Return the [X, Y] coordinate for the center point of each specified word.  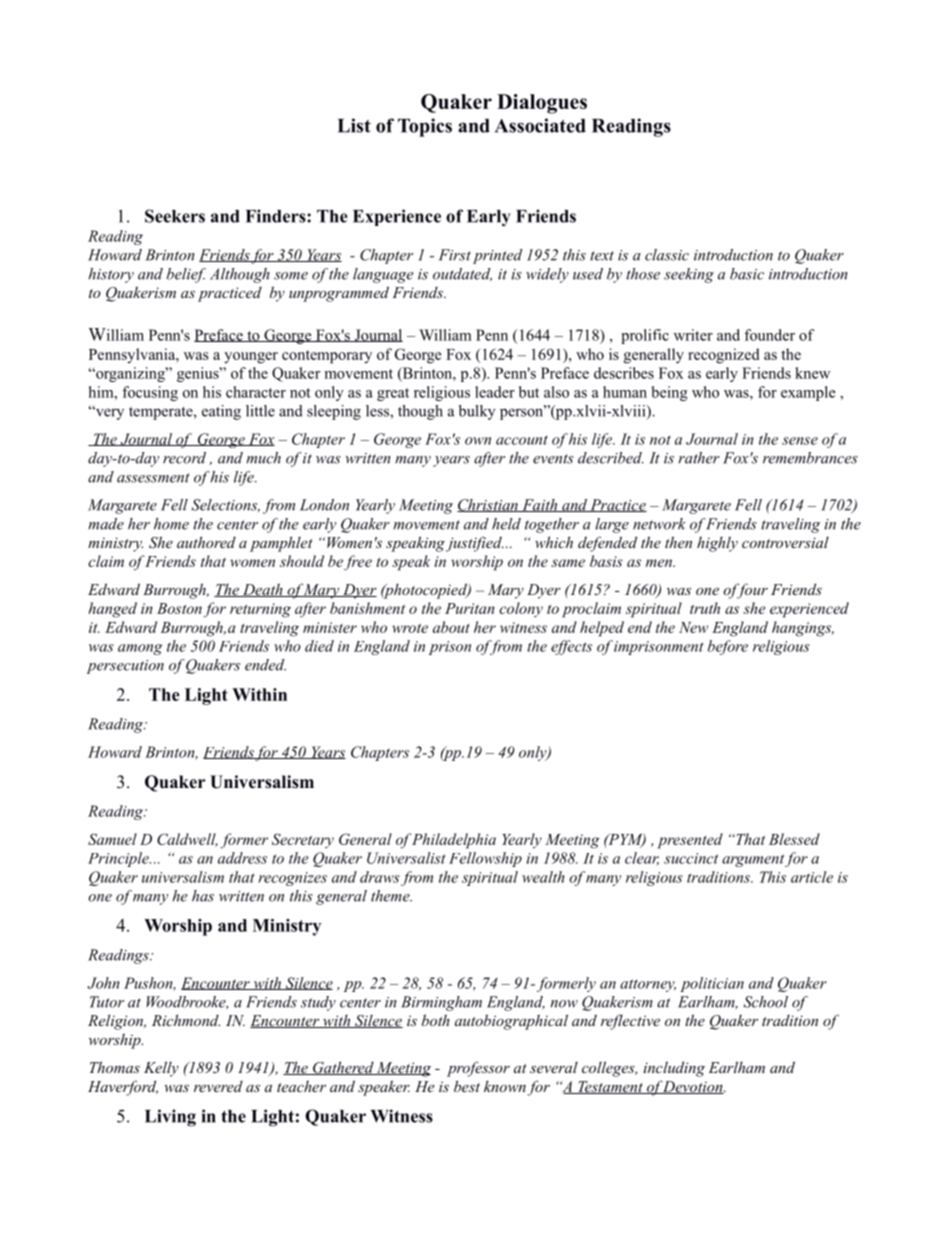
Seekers [175, 216]
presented [690, 841]
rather [699, 458]
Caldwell [187, 840]
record [184, 458]
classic [667, 255]
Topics [425, 127]
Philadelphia [454, 841]
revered [218, 1086]
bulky [477, 412]
